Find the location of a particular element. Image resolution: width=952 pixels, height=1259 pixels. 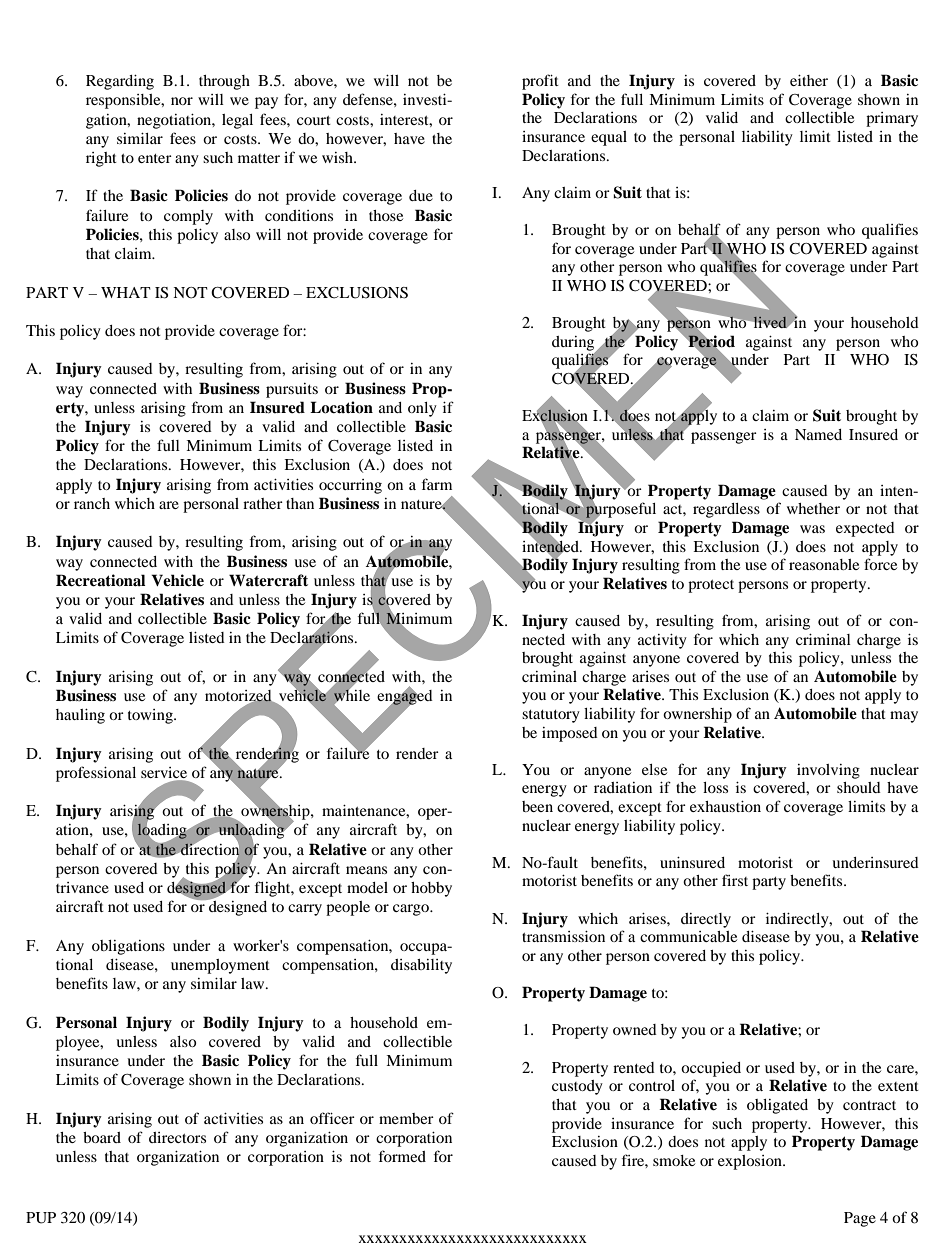

WHAT is located at coordinates (126, 292).
